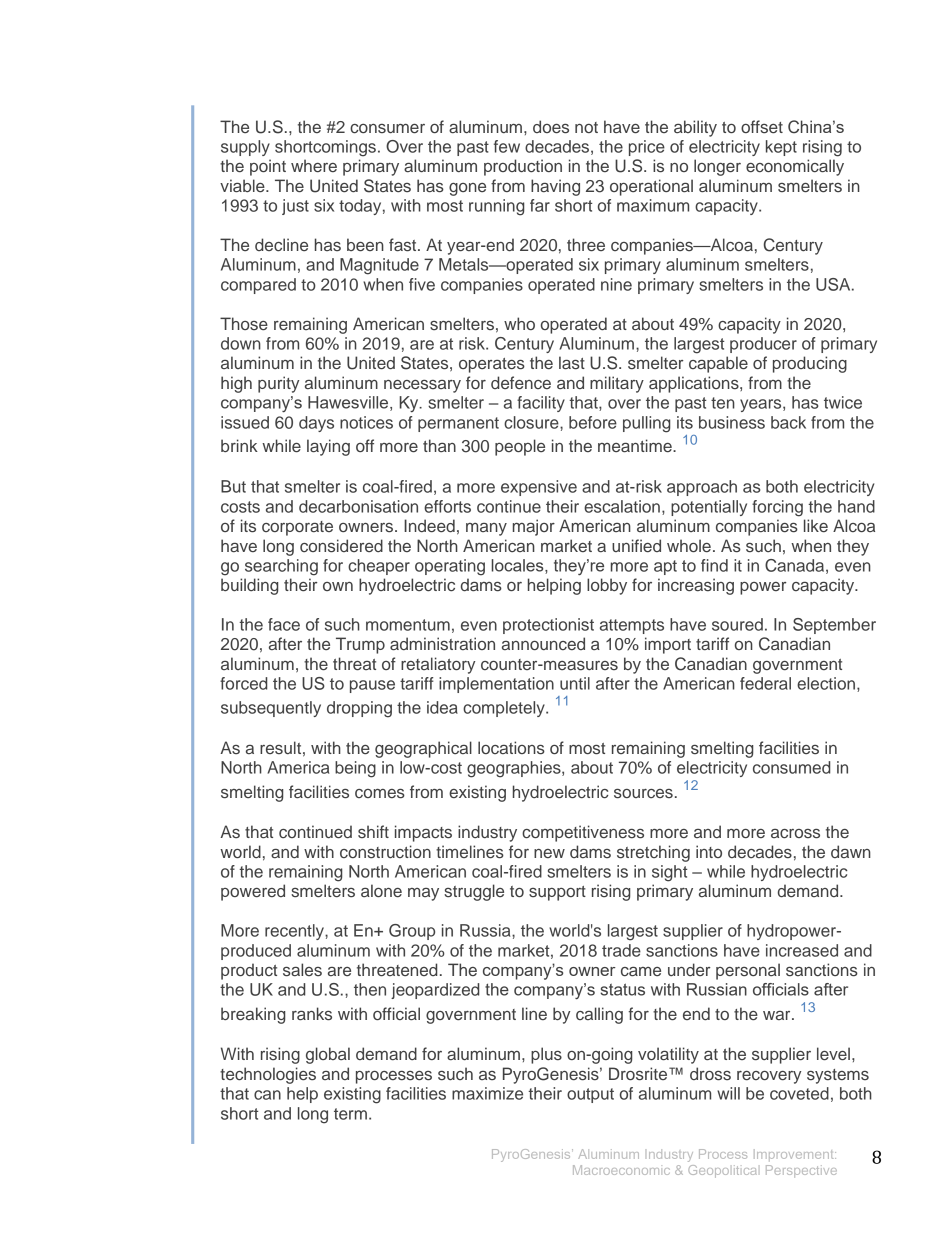 The height and width of the screenshot is (1233, 952). What do you see at coordinates (788, 422) in the screenshot?
I see `back` at bounding box center [788, 422].
